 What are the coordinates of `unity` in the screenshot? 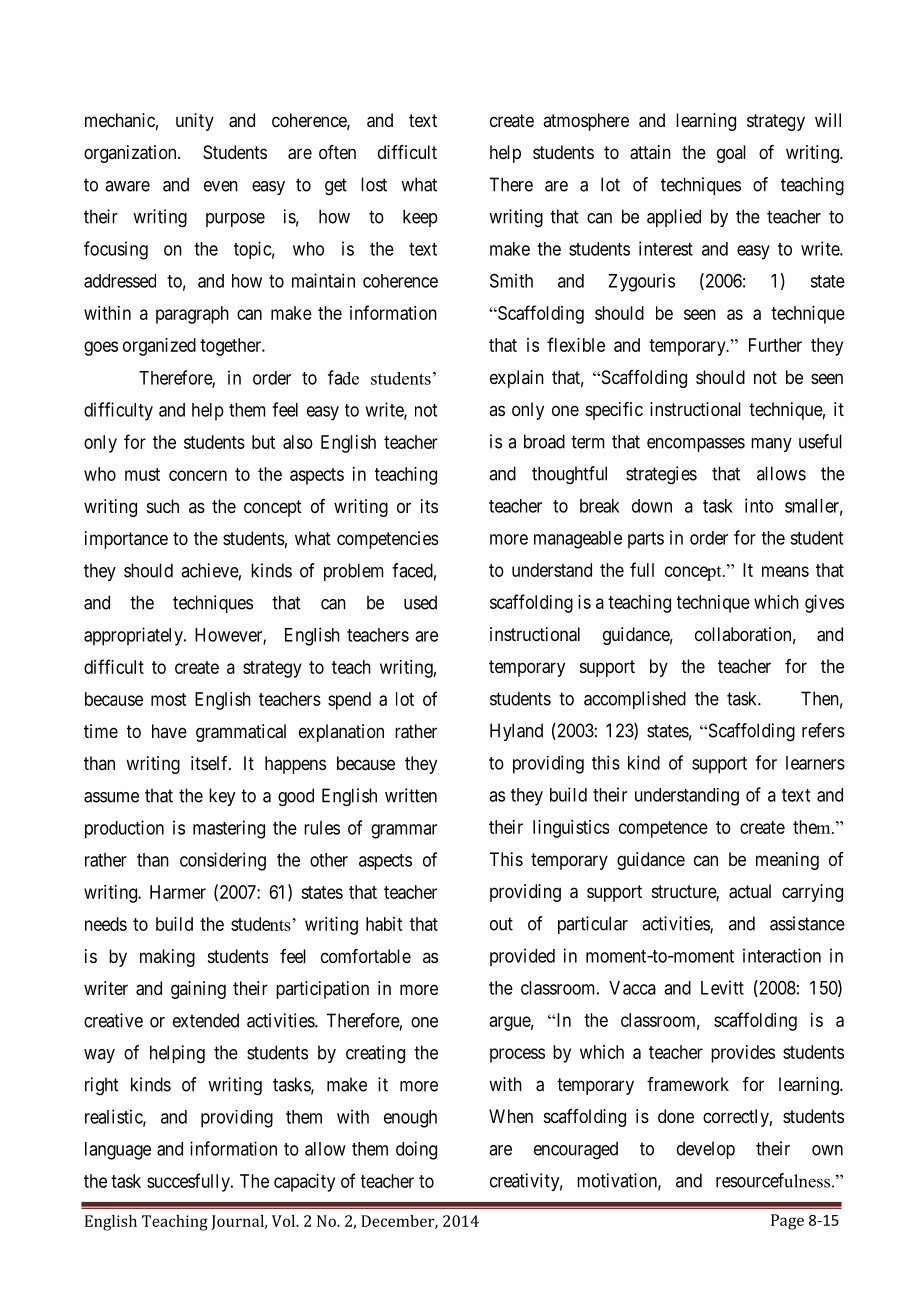 It's located at (195, 122).
